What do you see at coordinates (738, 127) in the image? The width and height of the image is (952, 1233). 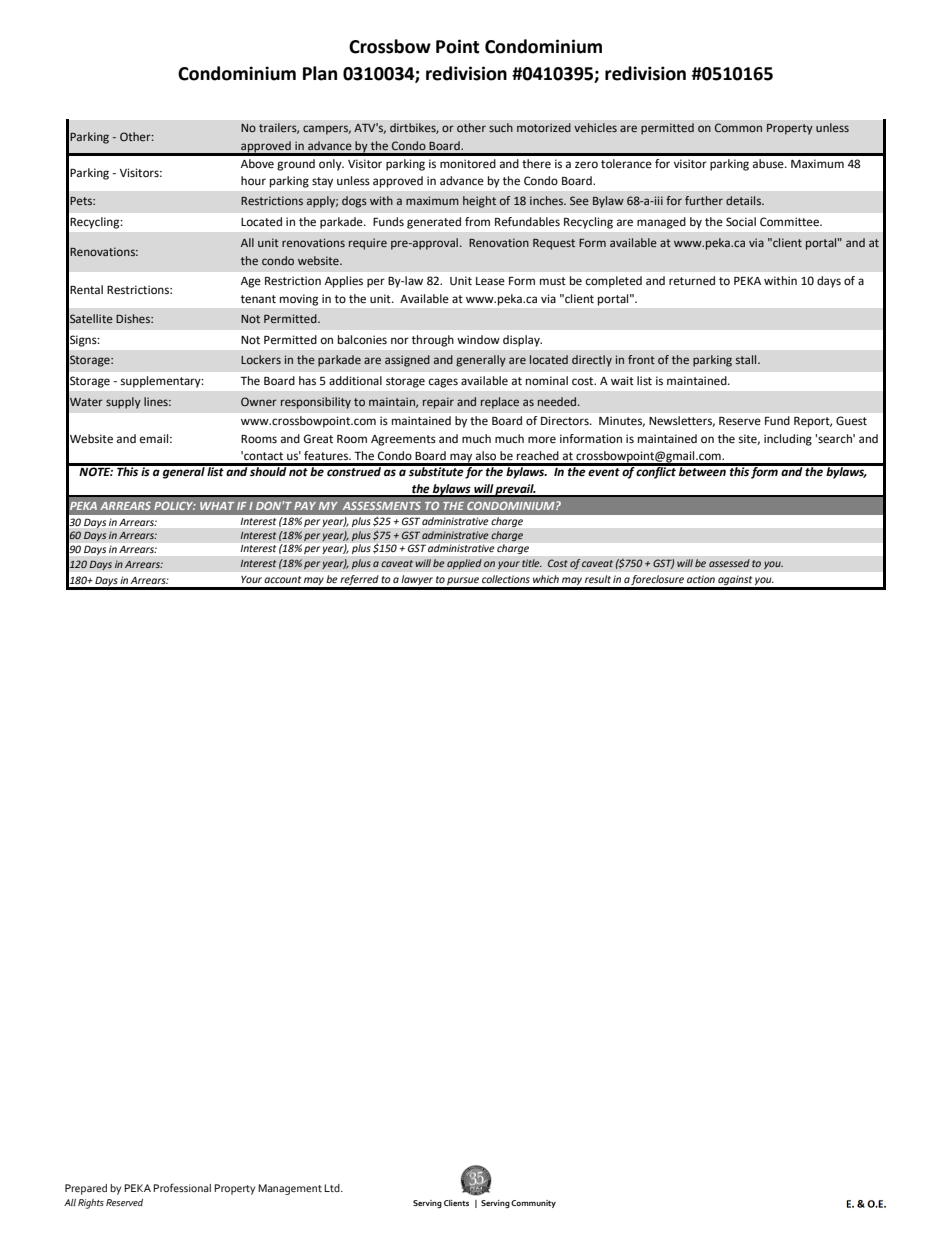 I see `Common` at bounding box center [738, 127].
